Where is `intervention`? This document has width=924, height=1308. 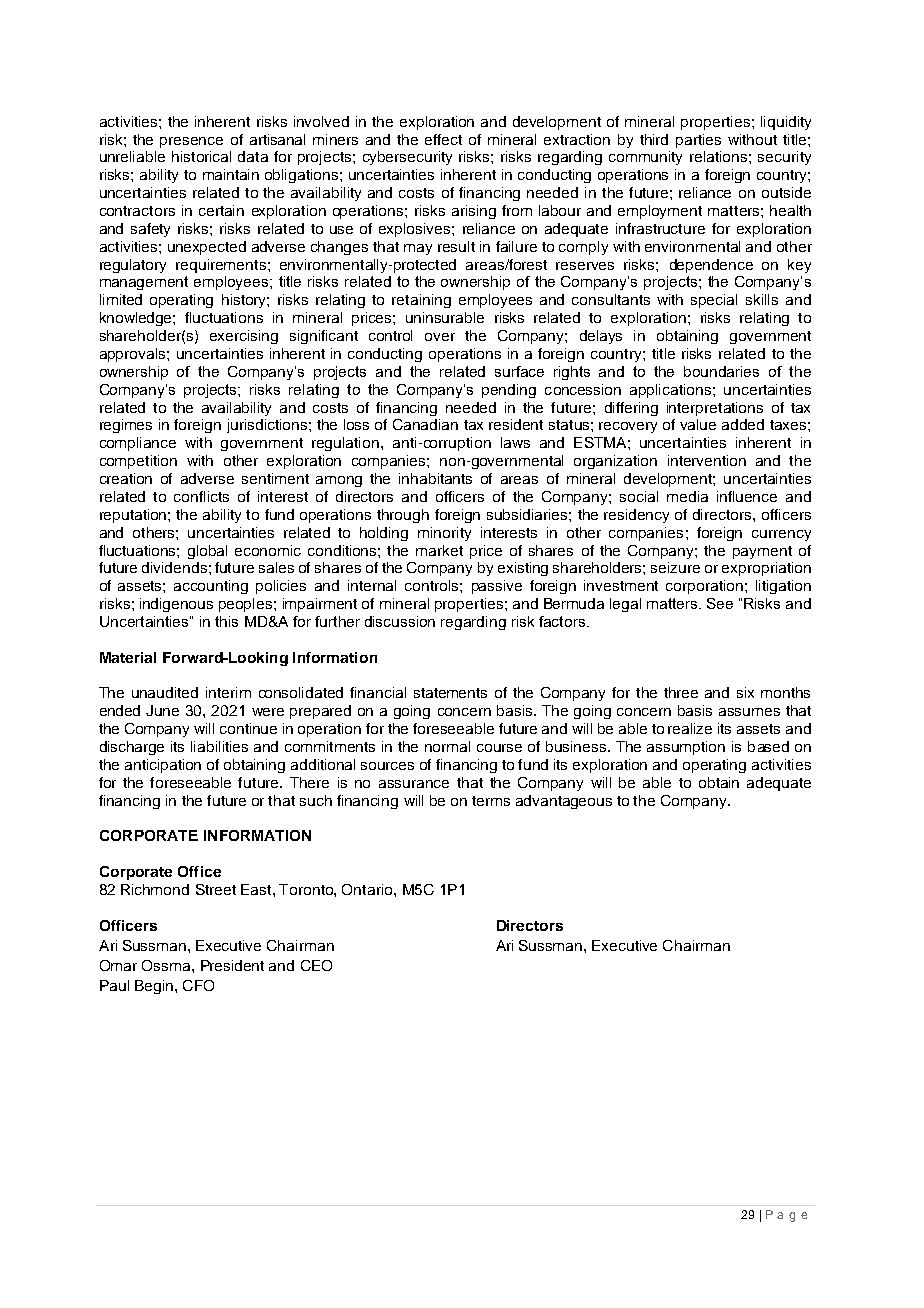
intervention is located at coordinates (707, 460).
